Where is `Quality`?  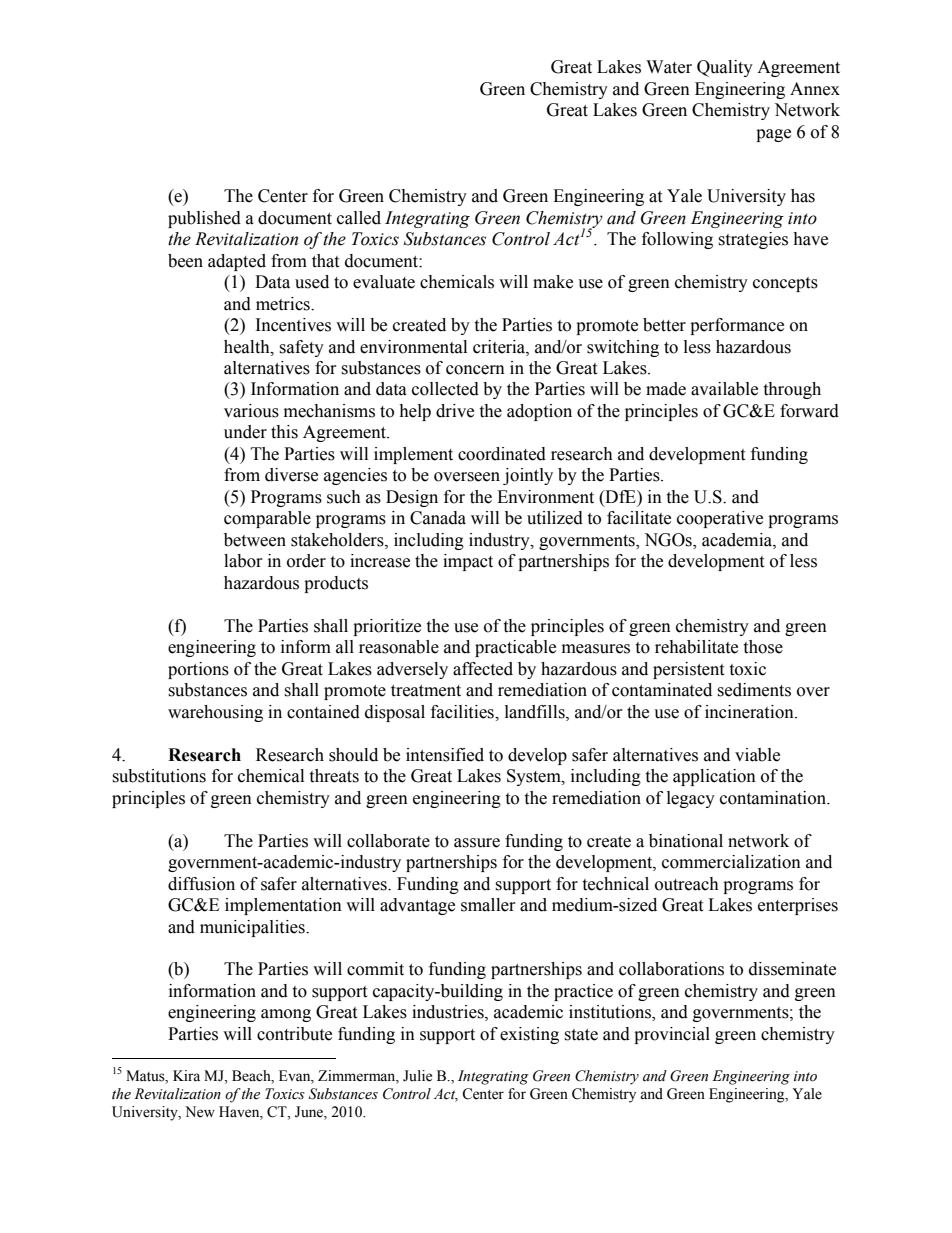
Quality is located at coordinates (725, 68).
